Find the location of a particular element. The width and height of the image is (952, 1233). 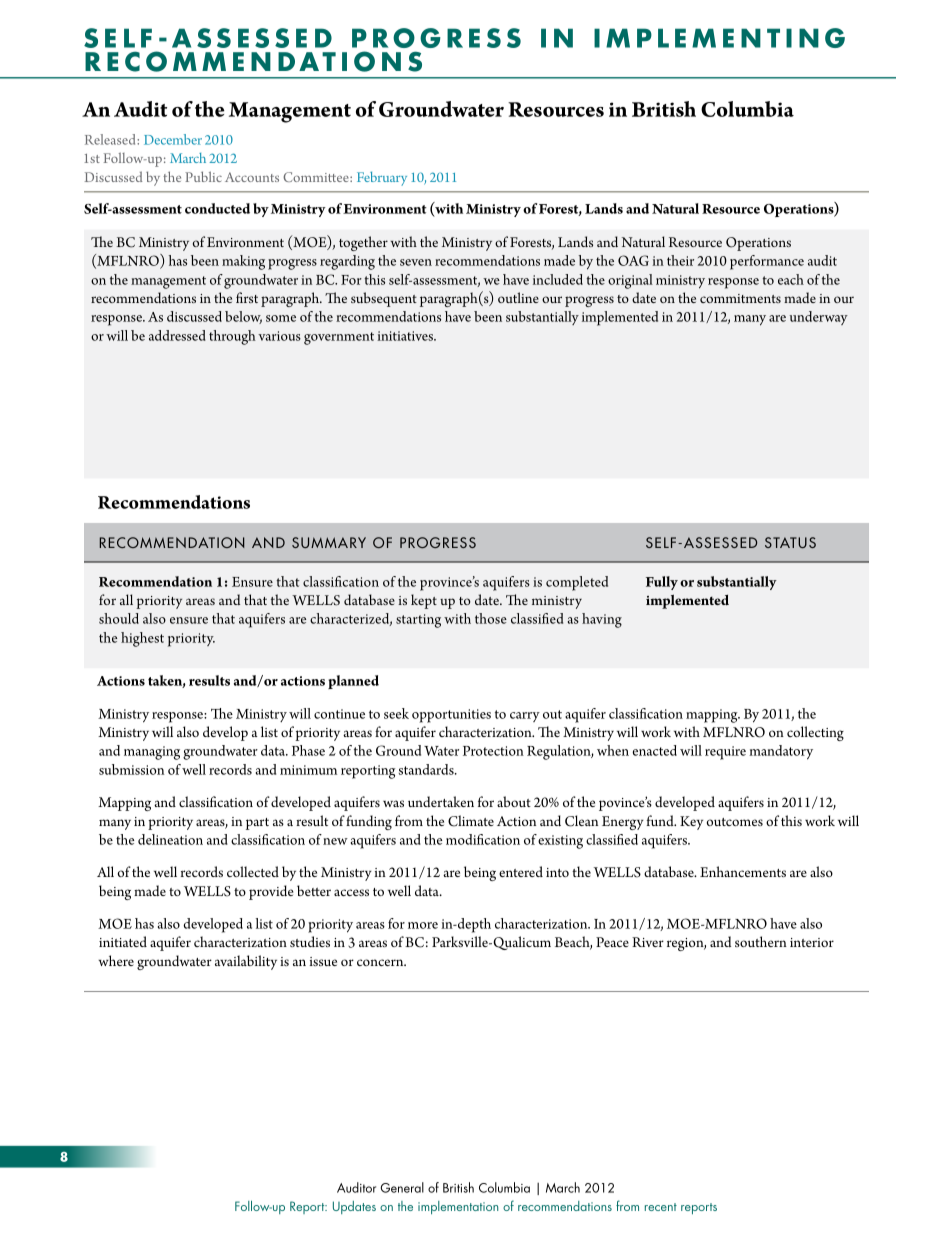

Public is located at coordinates (203, 176).
